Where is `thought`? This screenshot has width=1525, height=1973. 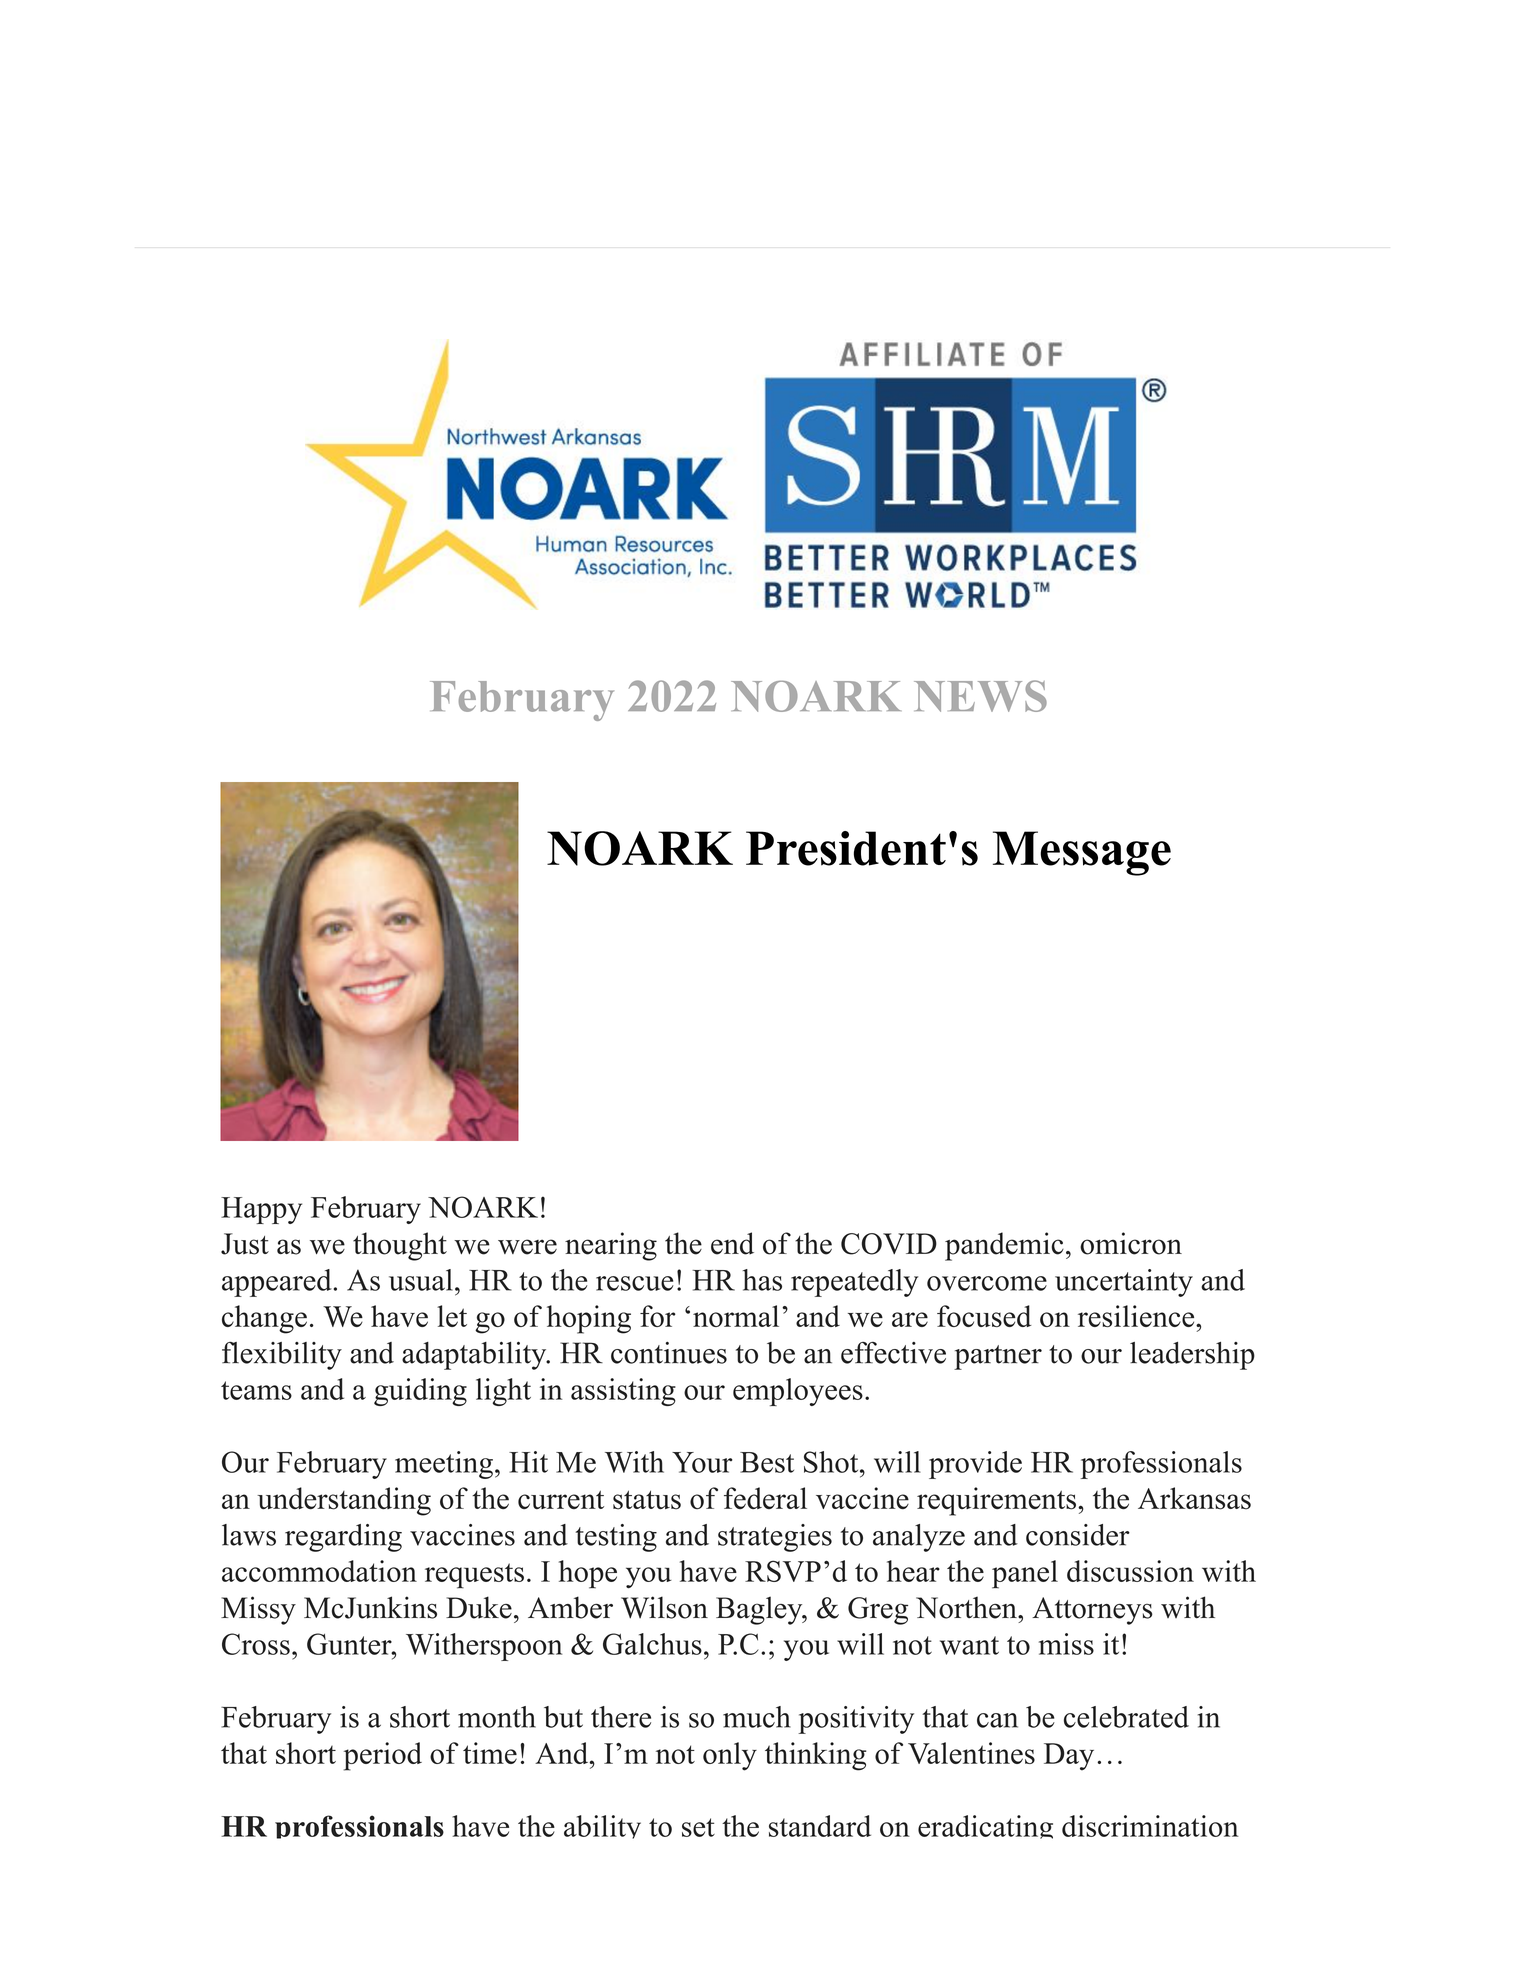
thought is located at coordinates (400, 1246).
